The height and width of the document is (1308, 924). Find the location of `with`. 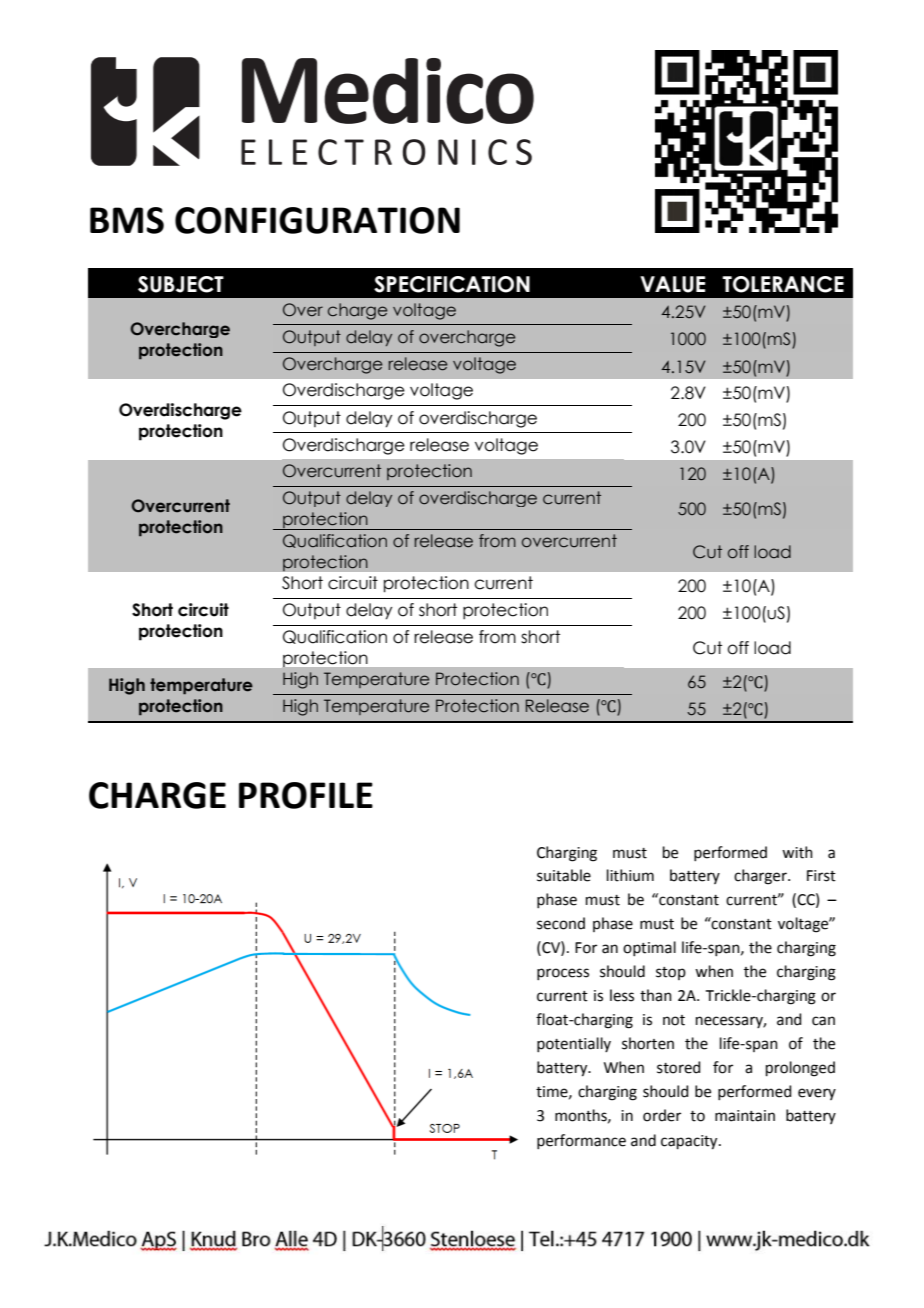

with is located at coordinates (797, 852).
